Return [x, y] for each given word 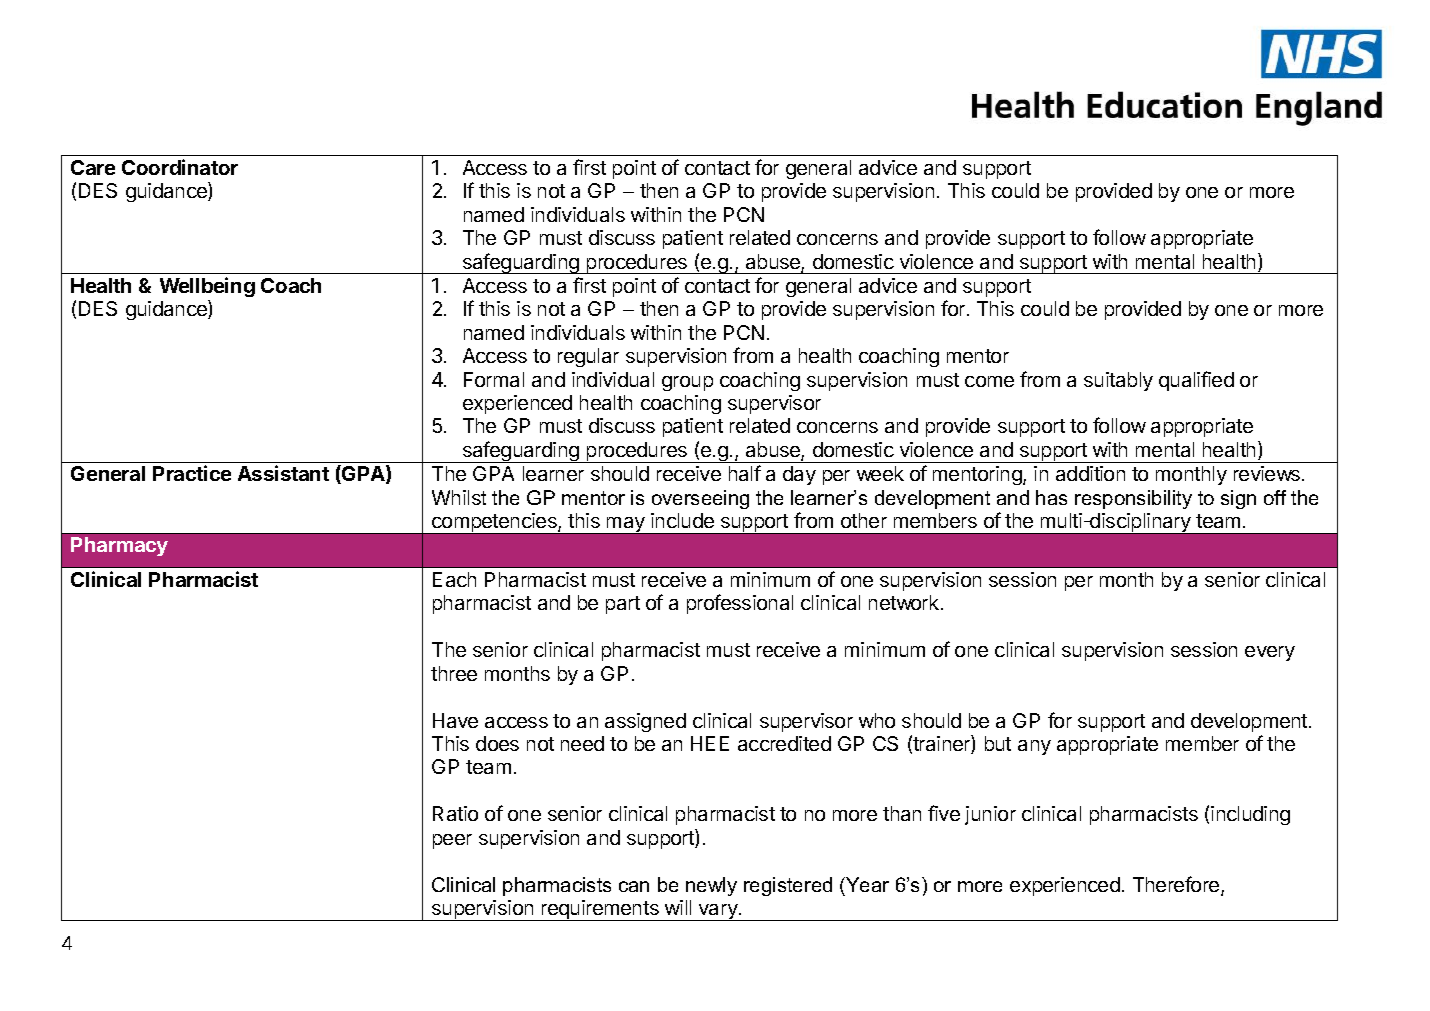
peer [452, 841]
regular [588, 357]
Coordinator [180, 167]
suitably [1118, 381]
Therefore [1177, 885]
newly [711, 886]
